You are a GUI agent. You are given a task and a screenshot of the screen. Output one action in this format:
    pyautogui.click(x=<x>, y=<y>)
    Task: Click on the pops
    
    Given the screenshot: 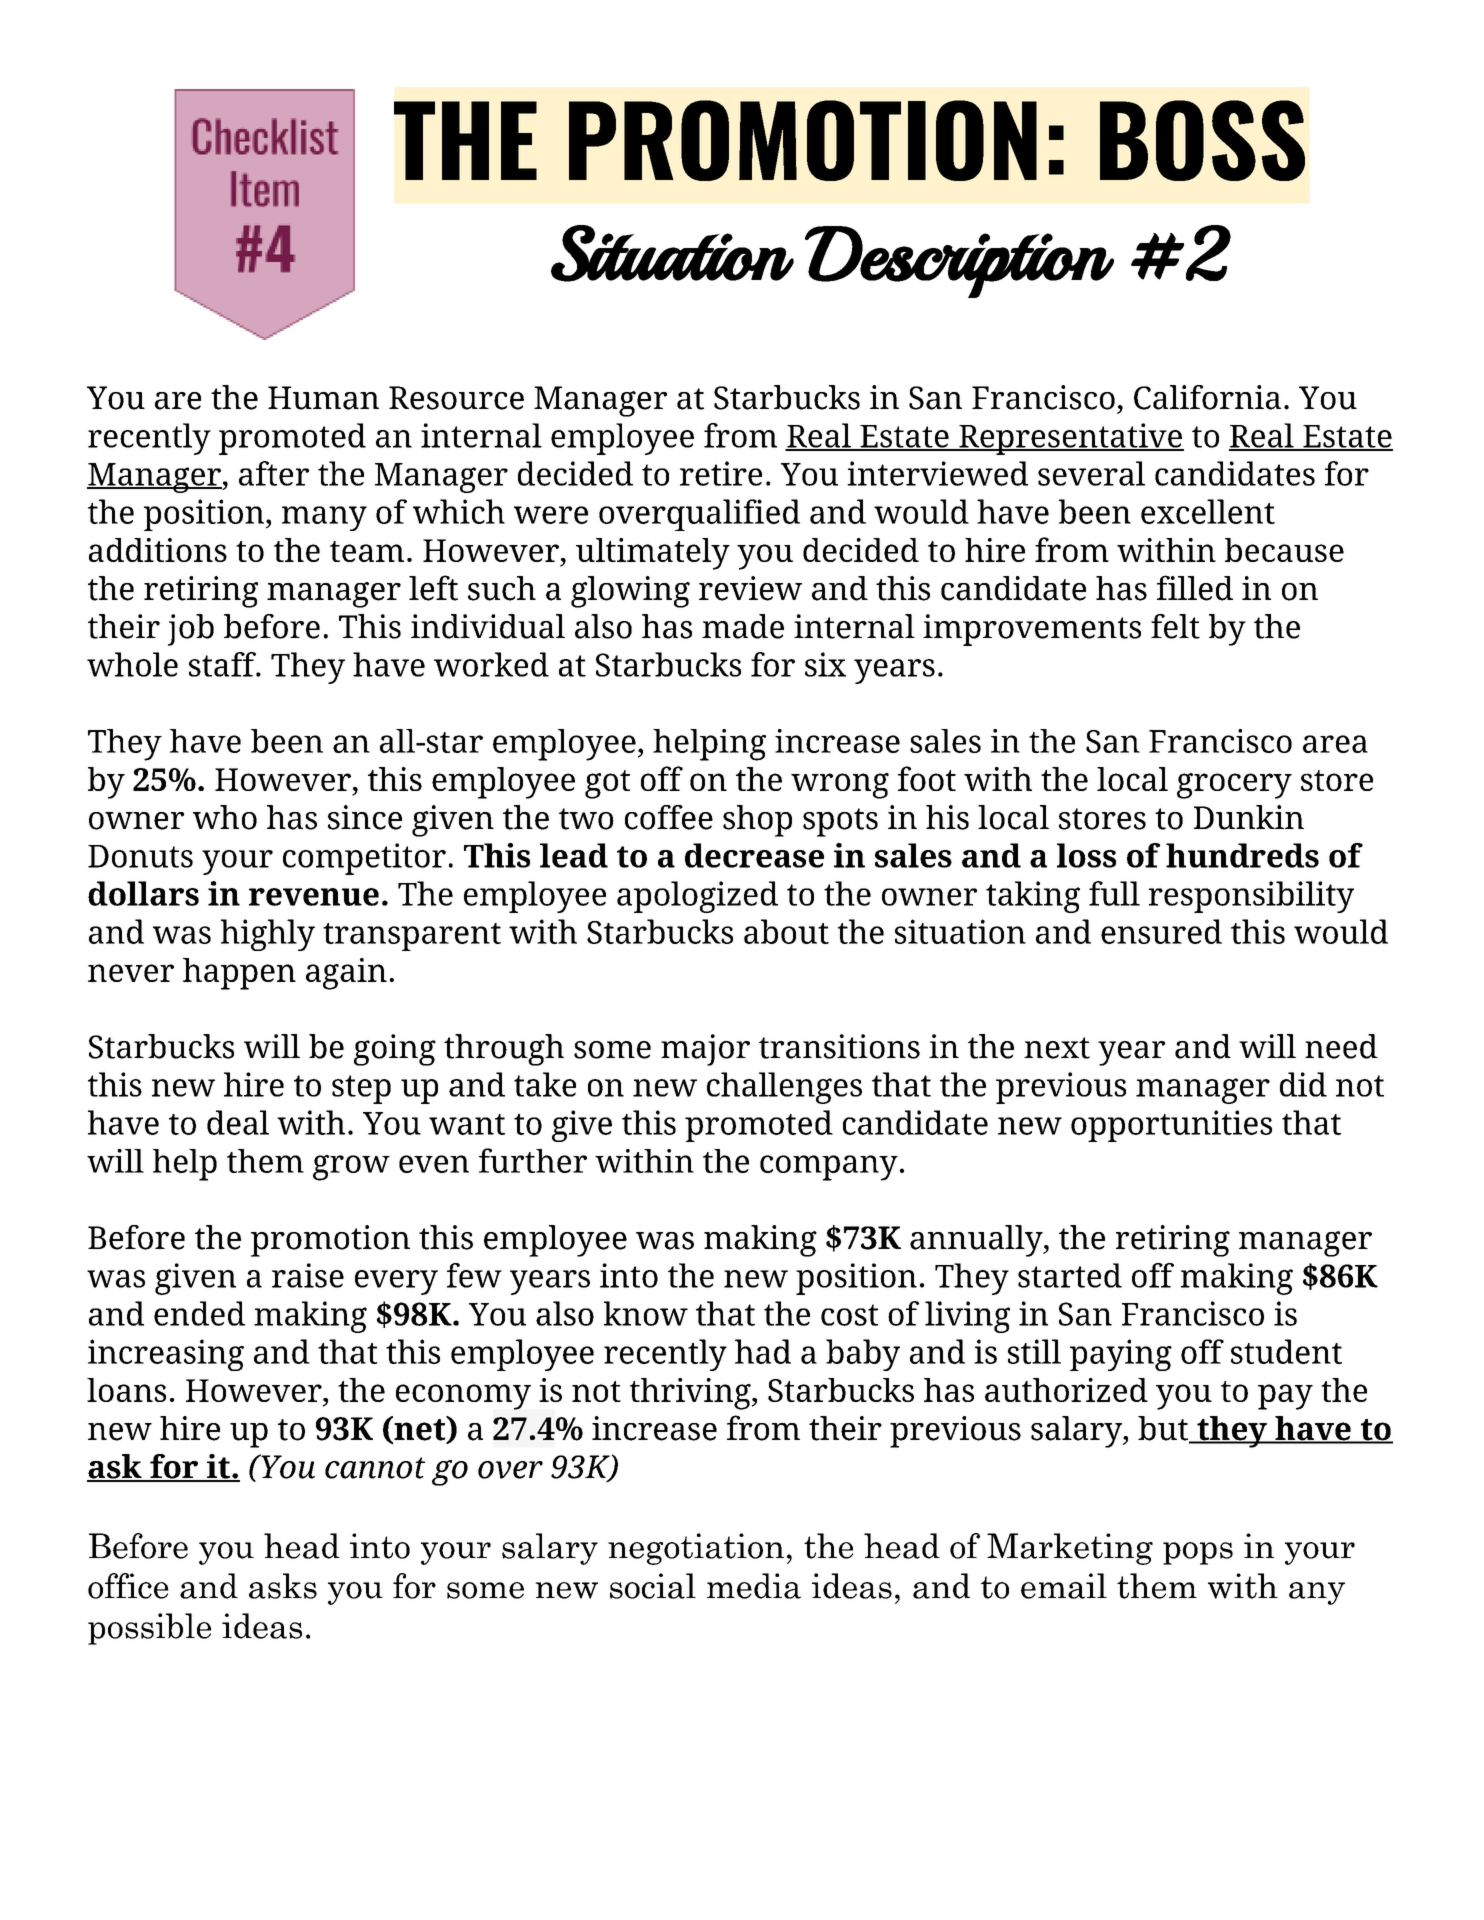 What is the action you would take?
    pyautogui.click(x=1198, y=1553)
